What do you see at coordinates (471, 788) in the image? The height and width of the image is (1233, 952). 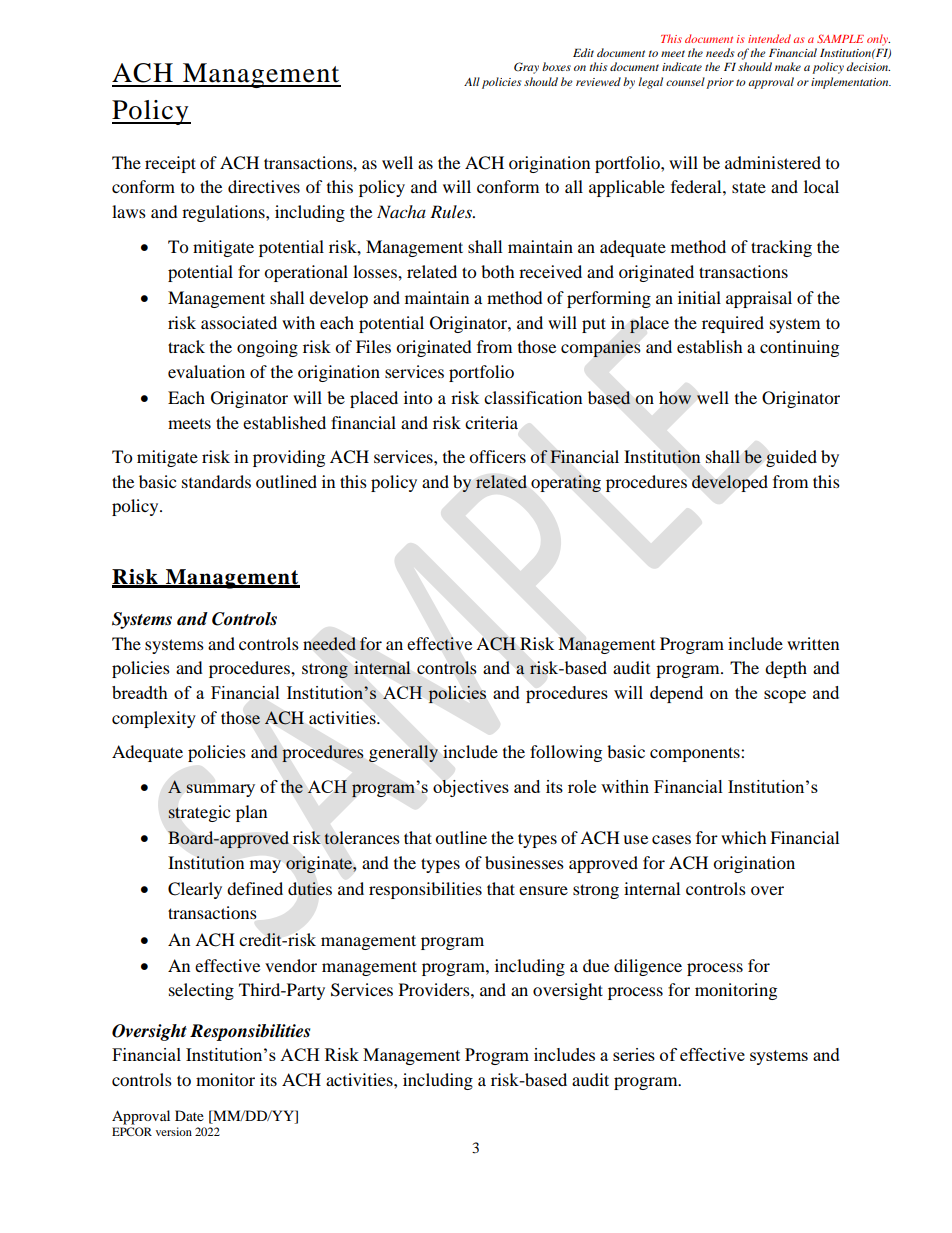 I see `objectives` at bounding box center [471, 788].
